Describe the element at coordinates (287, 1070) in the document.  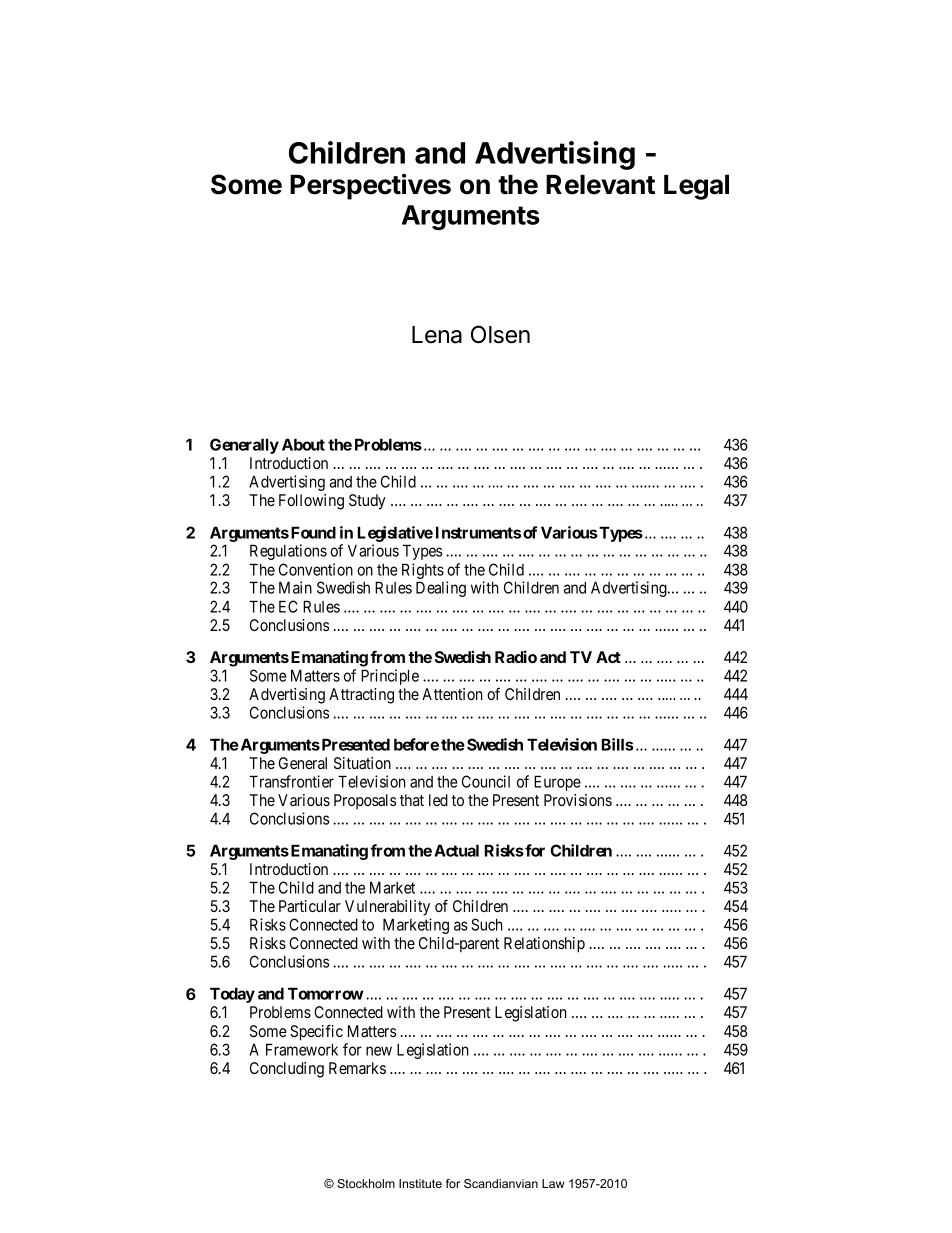
I see `Concluding` at that location.
